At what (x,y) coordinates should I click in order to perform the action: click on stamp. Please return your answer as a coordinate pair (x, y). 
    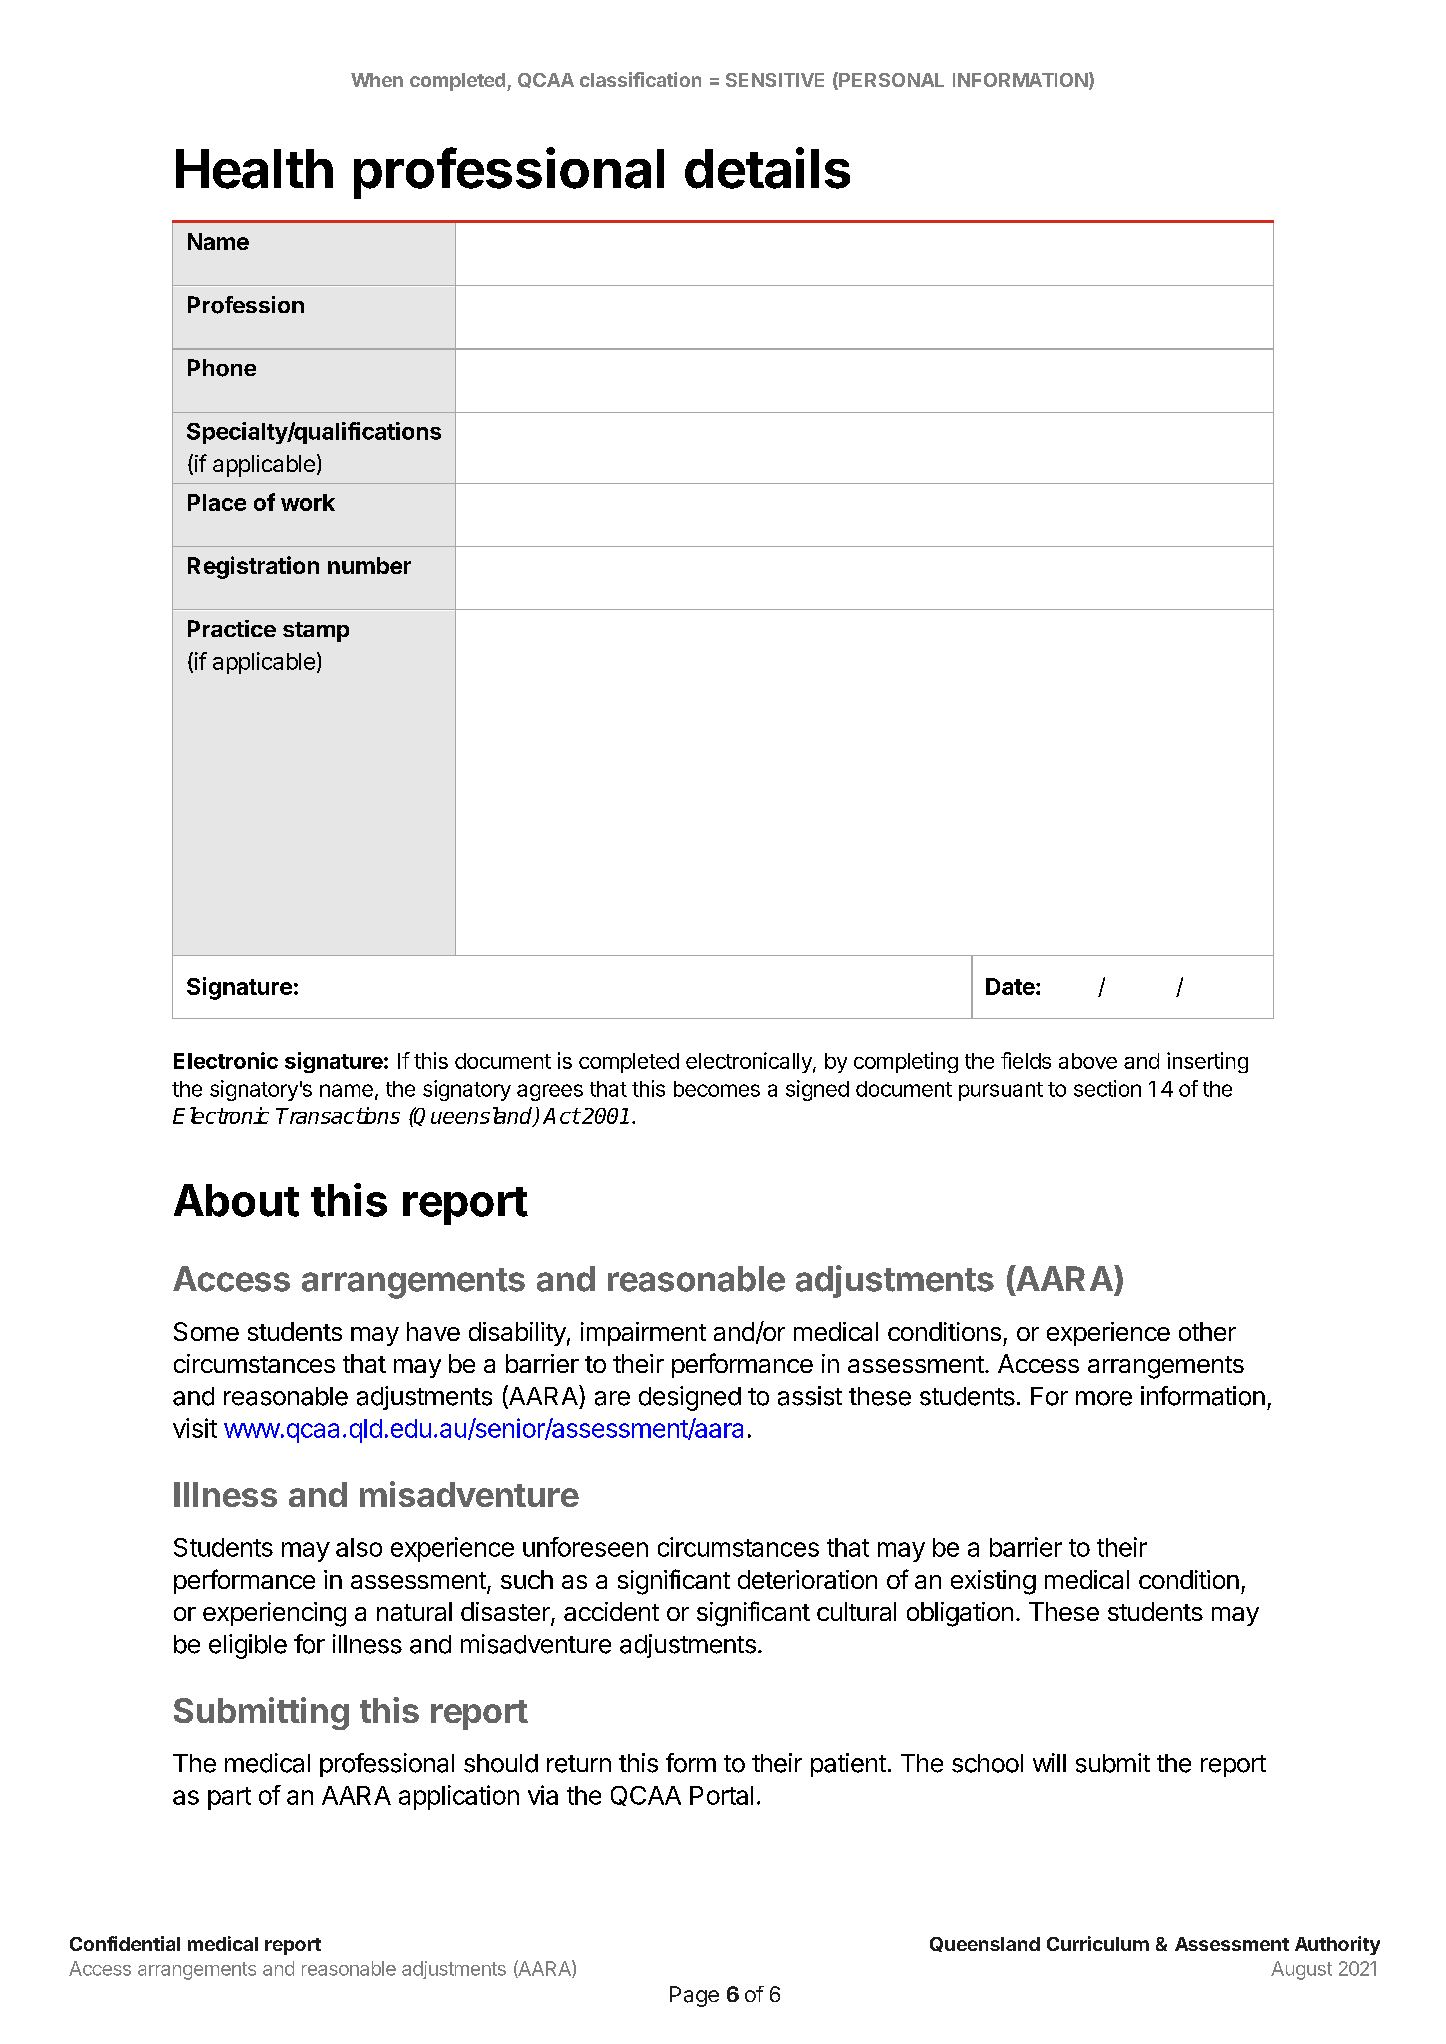
    Looking at the image, I should click on (316, 632).
